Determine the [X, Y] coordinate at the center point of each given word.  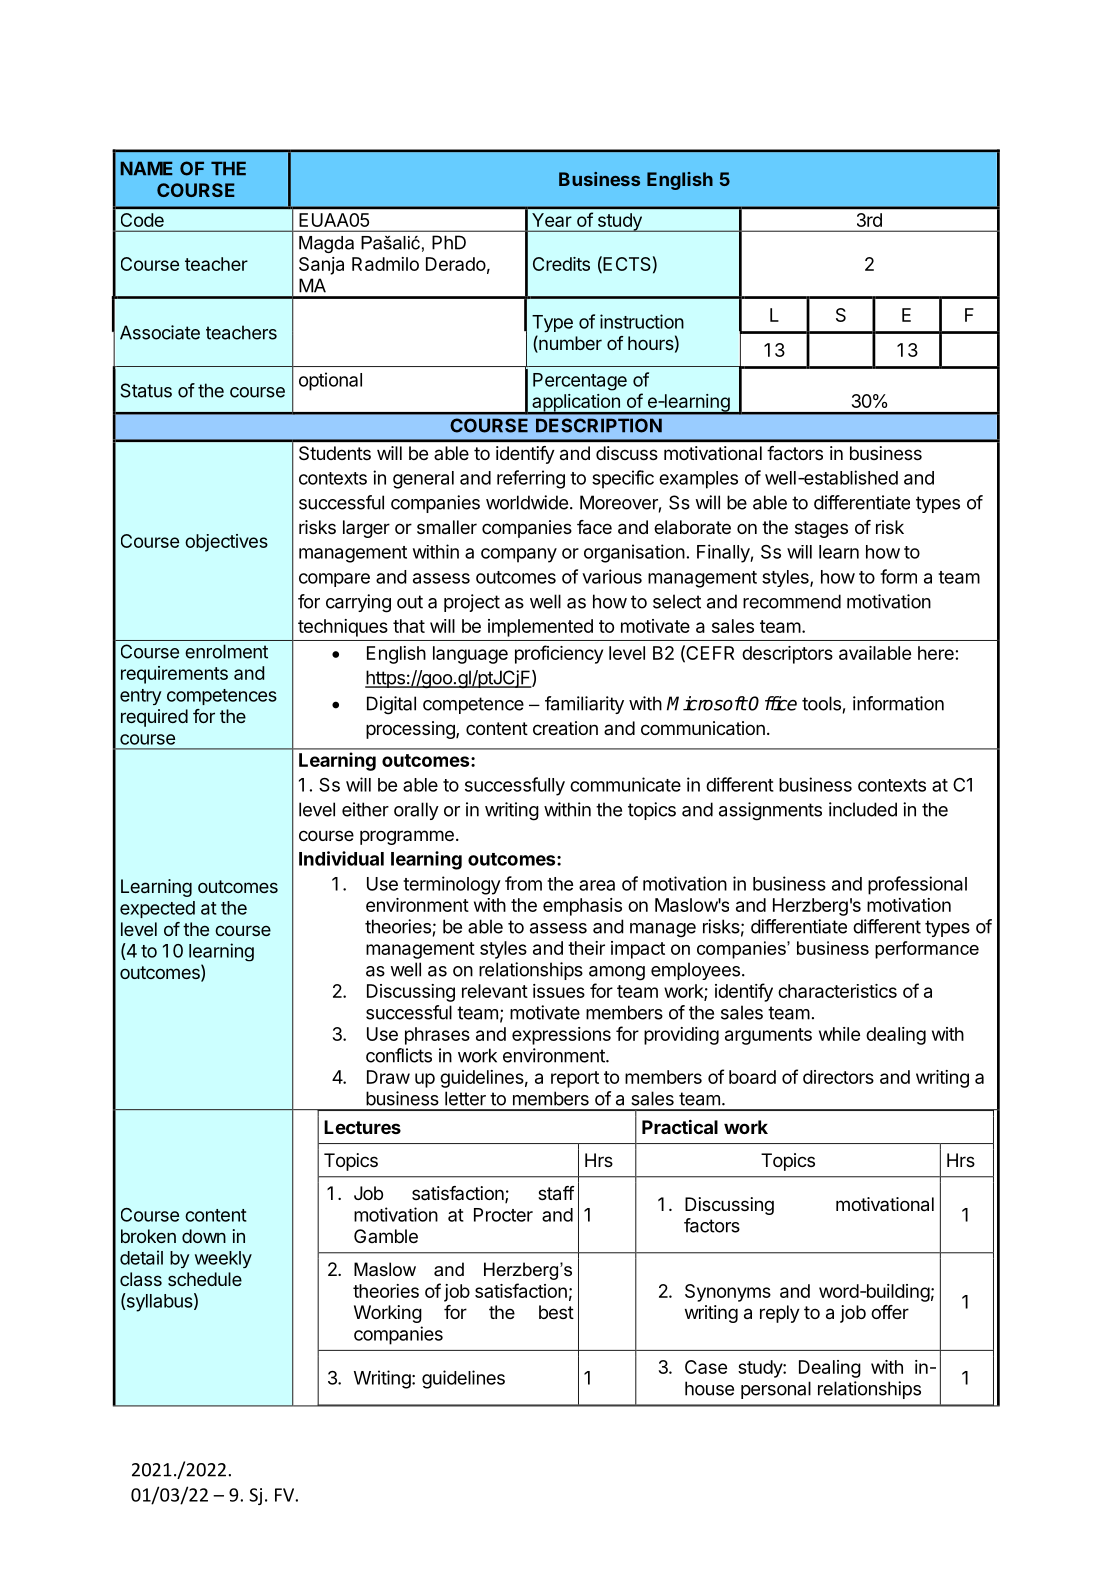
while [839, 1034]
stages [821, 529]
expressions [561, 1036]
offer [890, 1312]
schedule [205, 1279]
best [556, 1312]
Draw [388, 1077]
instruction [642, 321]
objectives [226, 543]
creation [565, 728]
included [863, 809]
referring [531, 479]
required [154, 718]
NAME [146, 168]
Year [552, 220]
